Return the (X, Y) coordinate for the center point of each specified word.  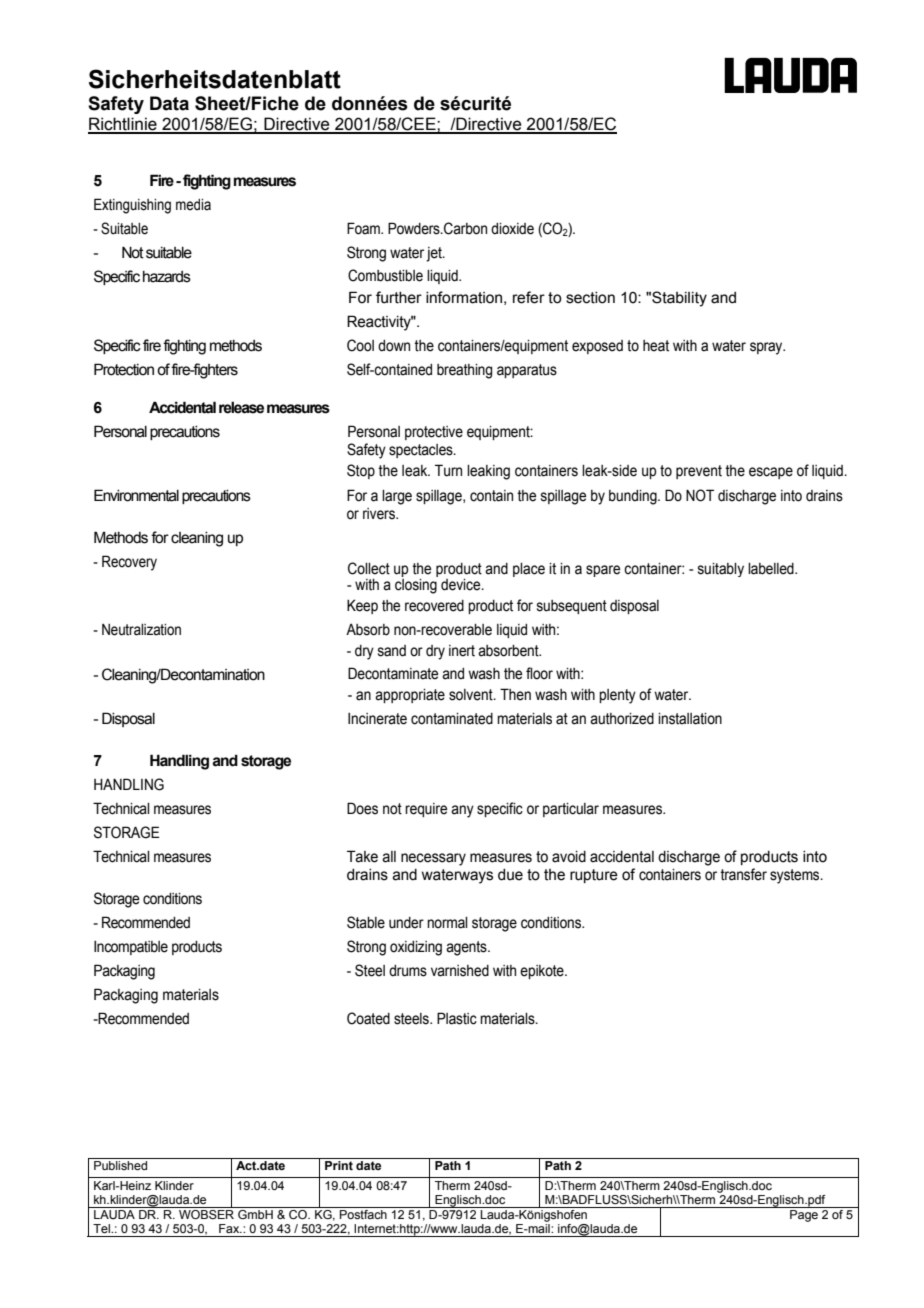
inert (462, 651)
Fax (230, 1228)
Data (169, 103)
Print (339, 1165)
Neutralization (141, 630)
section (590, 298)
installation (690, 719)
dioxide (512, 229)
